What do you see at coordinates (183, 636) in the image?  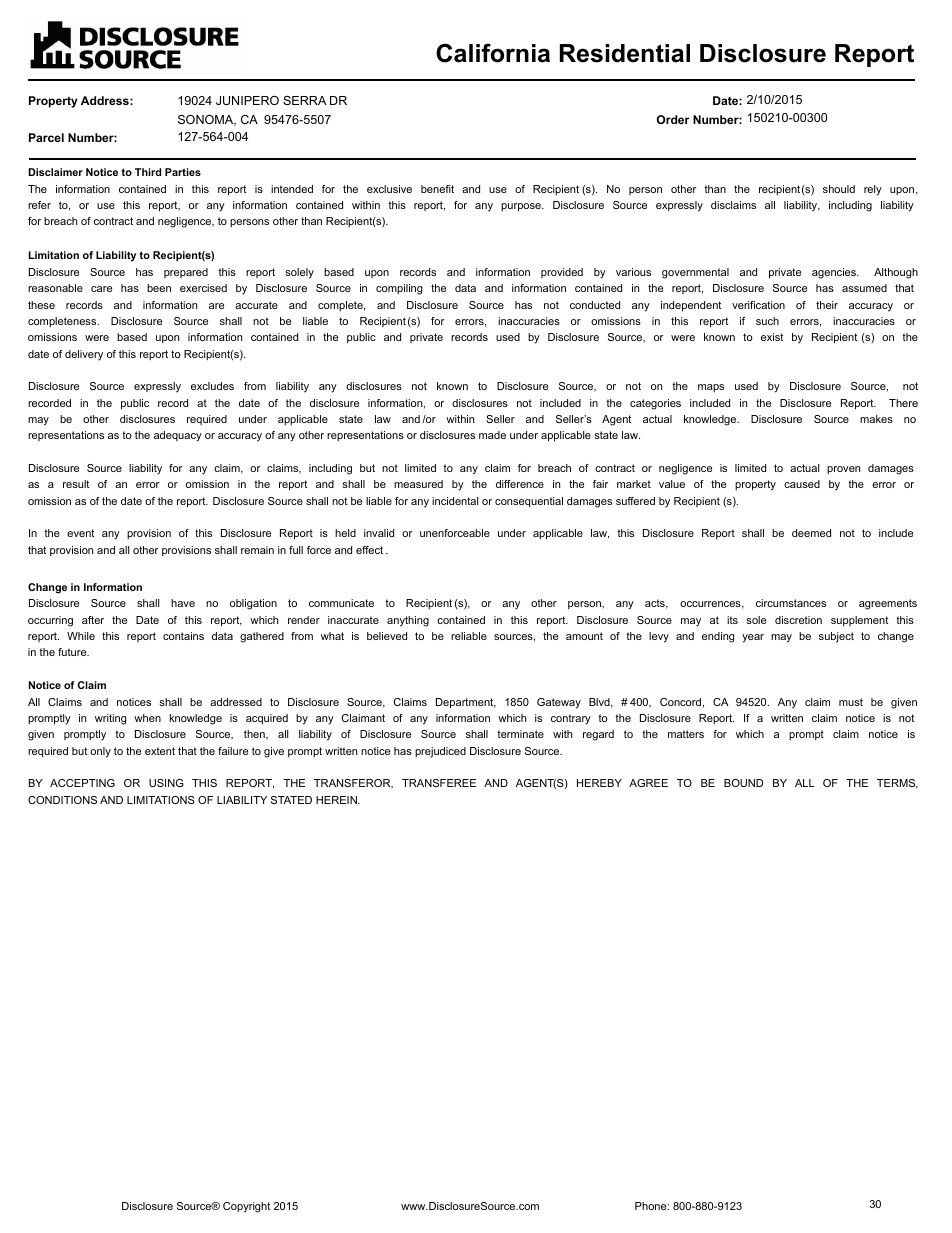 I see `contains` at bounding box center [183, 636].
